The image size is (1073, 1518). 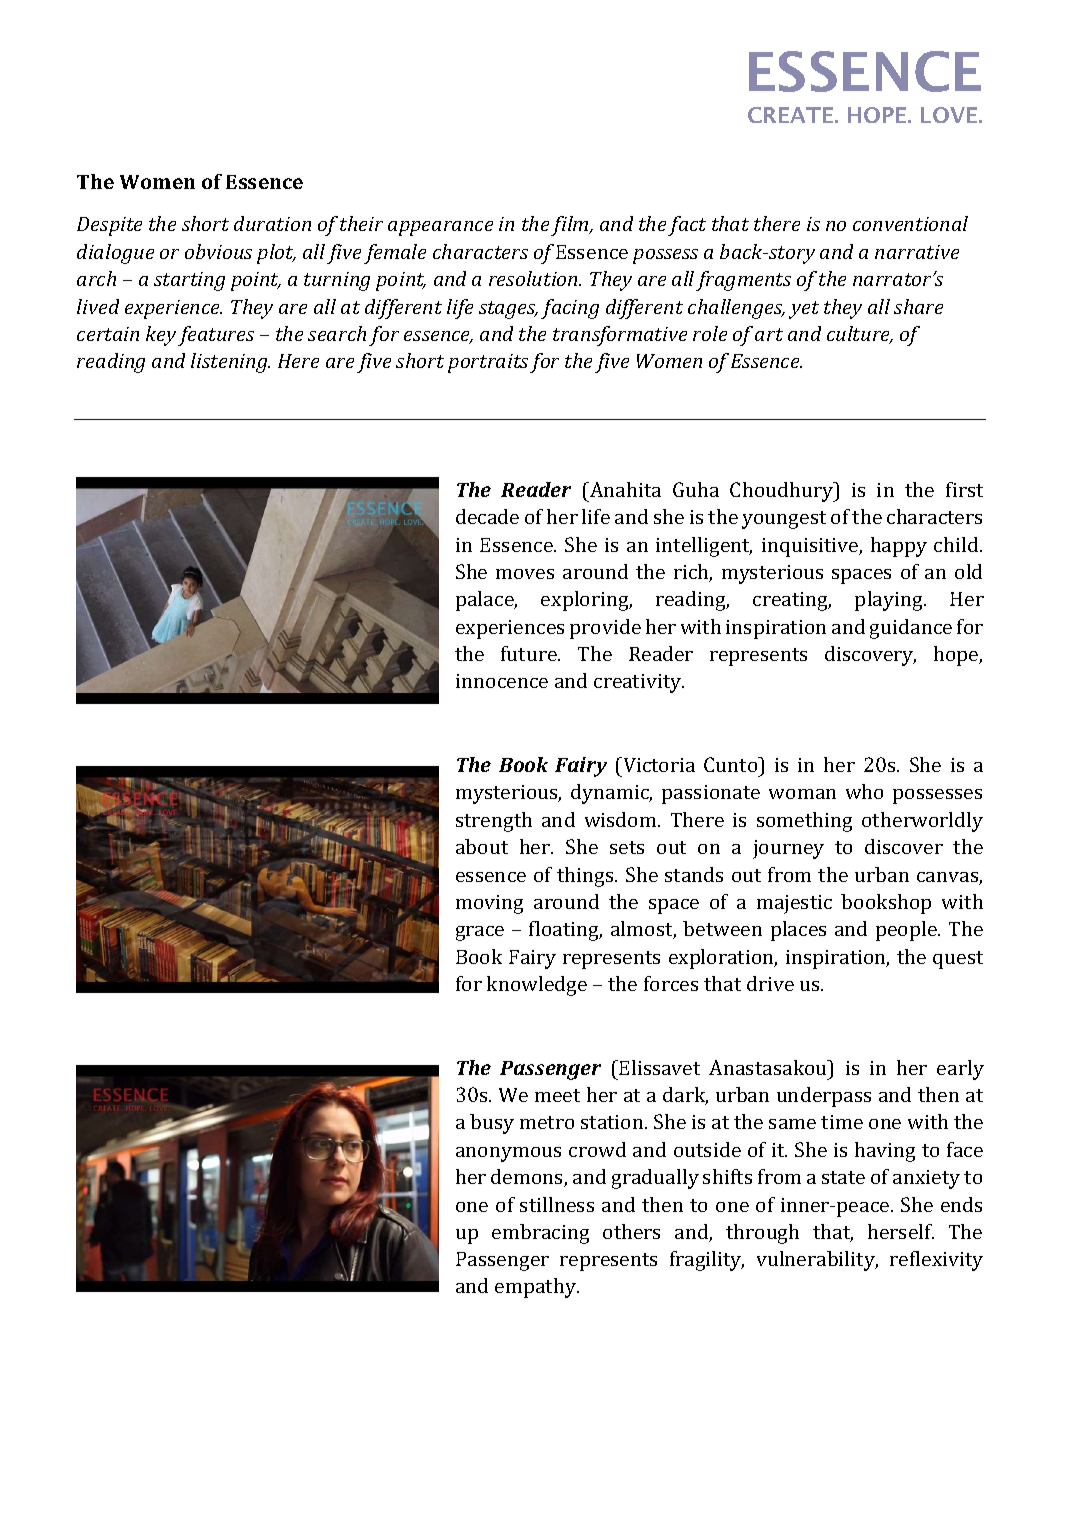 What do you see at coordinates (537, 986) in the document?
I see `knowledge` at bounding box center [537, 986].
